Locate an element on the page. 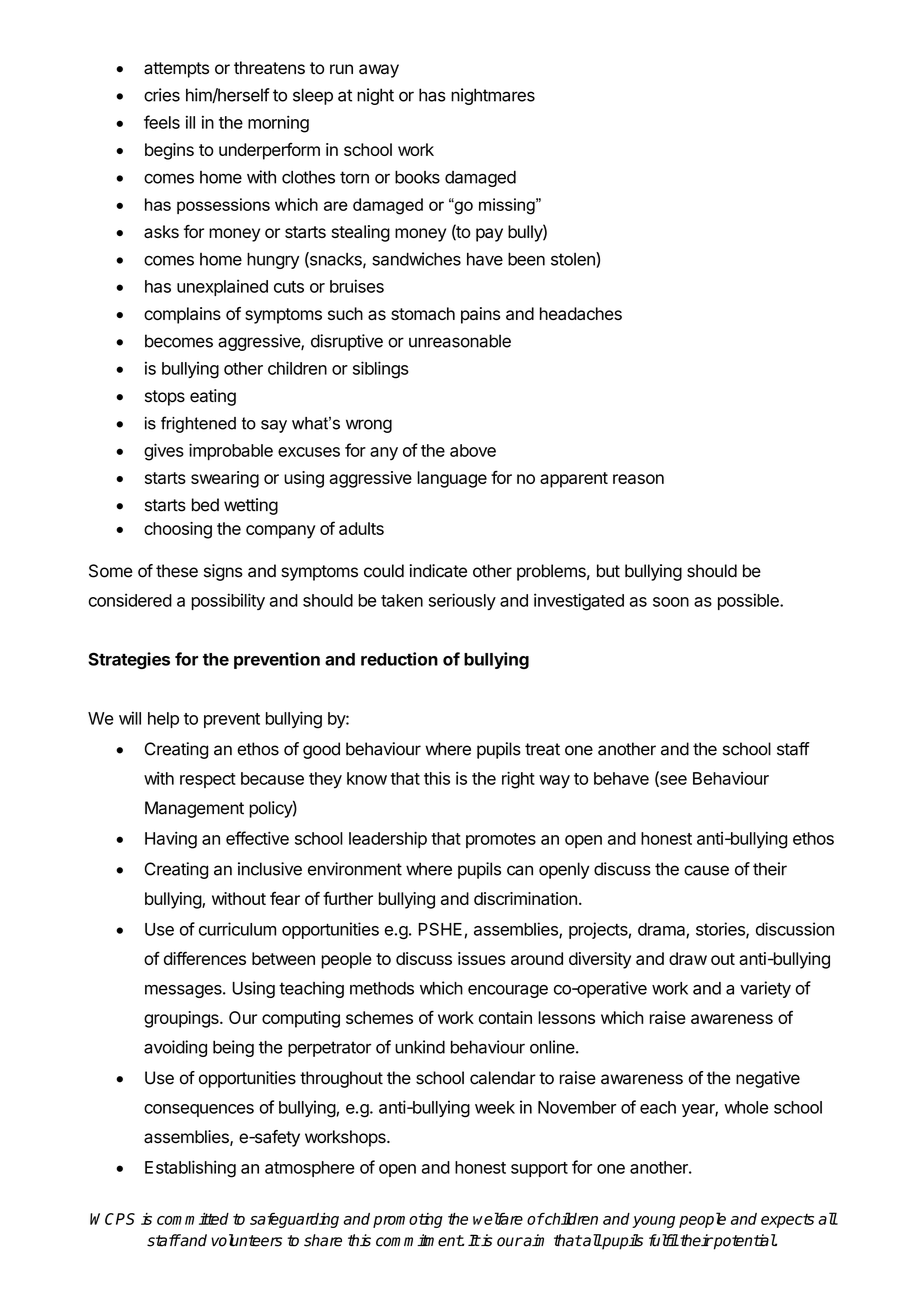 This image has height=1308, width=924. differences is located at coordinates (205, 958).
